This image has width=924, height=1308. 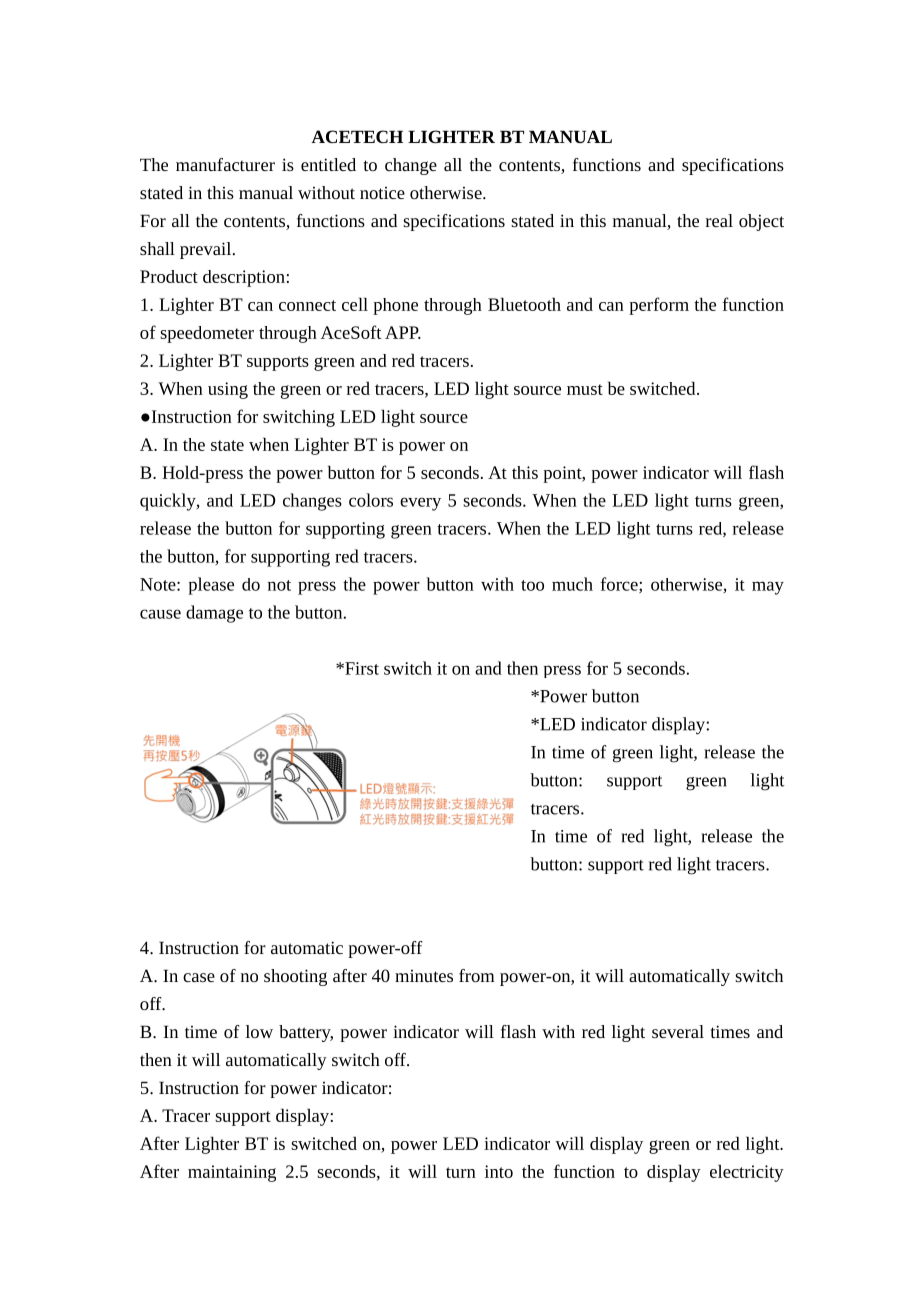 What do you see at coordinates (719, 220) in the image?
I see `real` at bounding box center [719, 220].
